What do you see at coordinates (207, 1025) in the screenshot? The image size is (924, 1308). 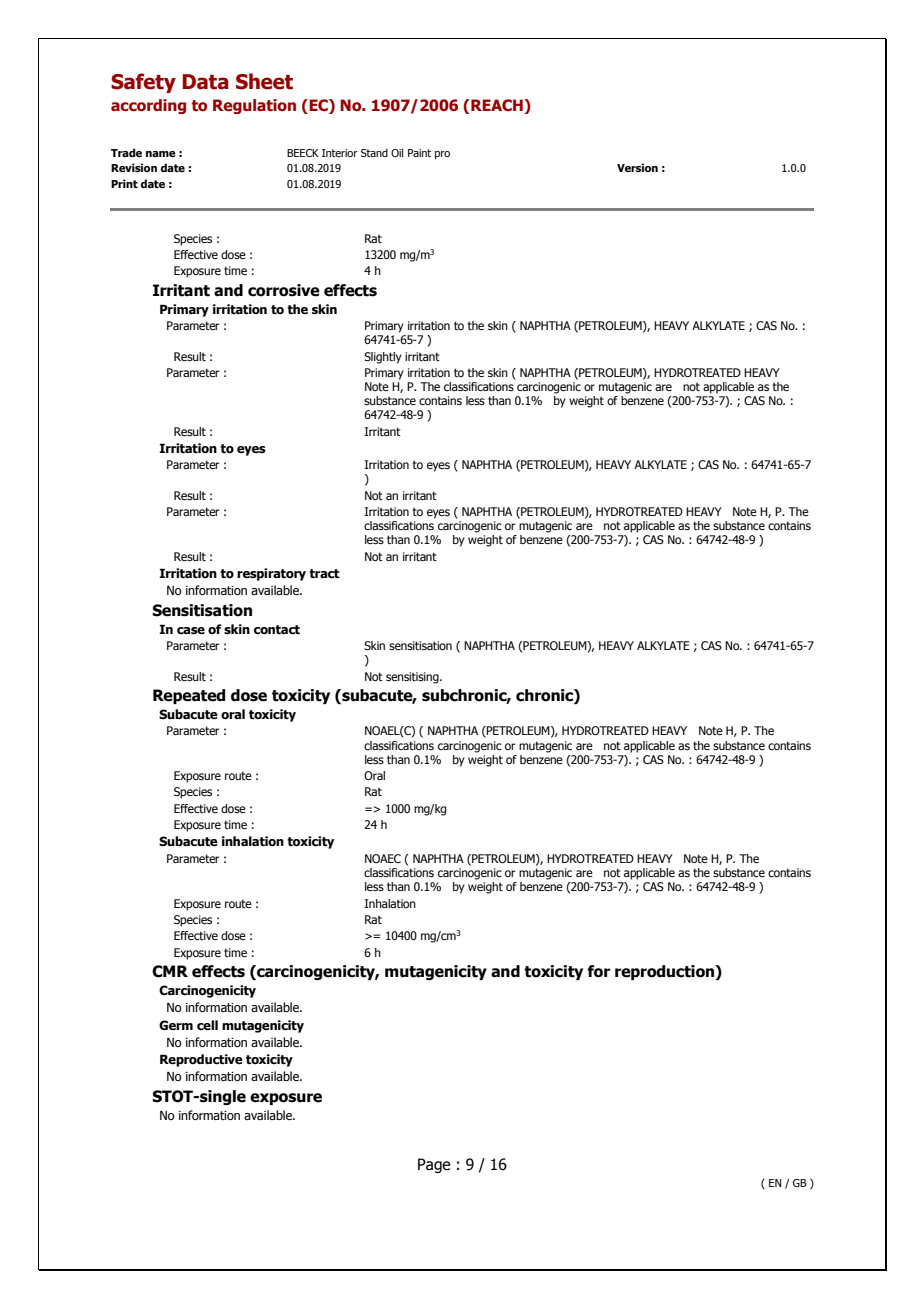 I see `cell` at bounding box center [207, 1025].
